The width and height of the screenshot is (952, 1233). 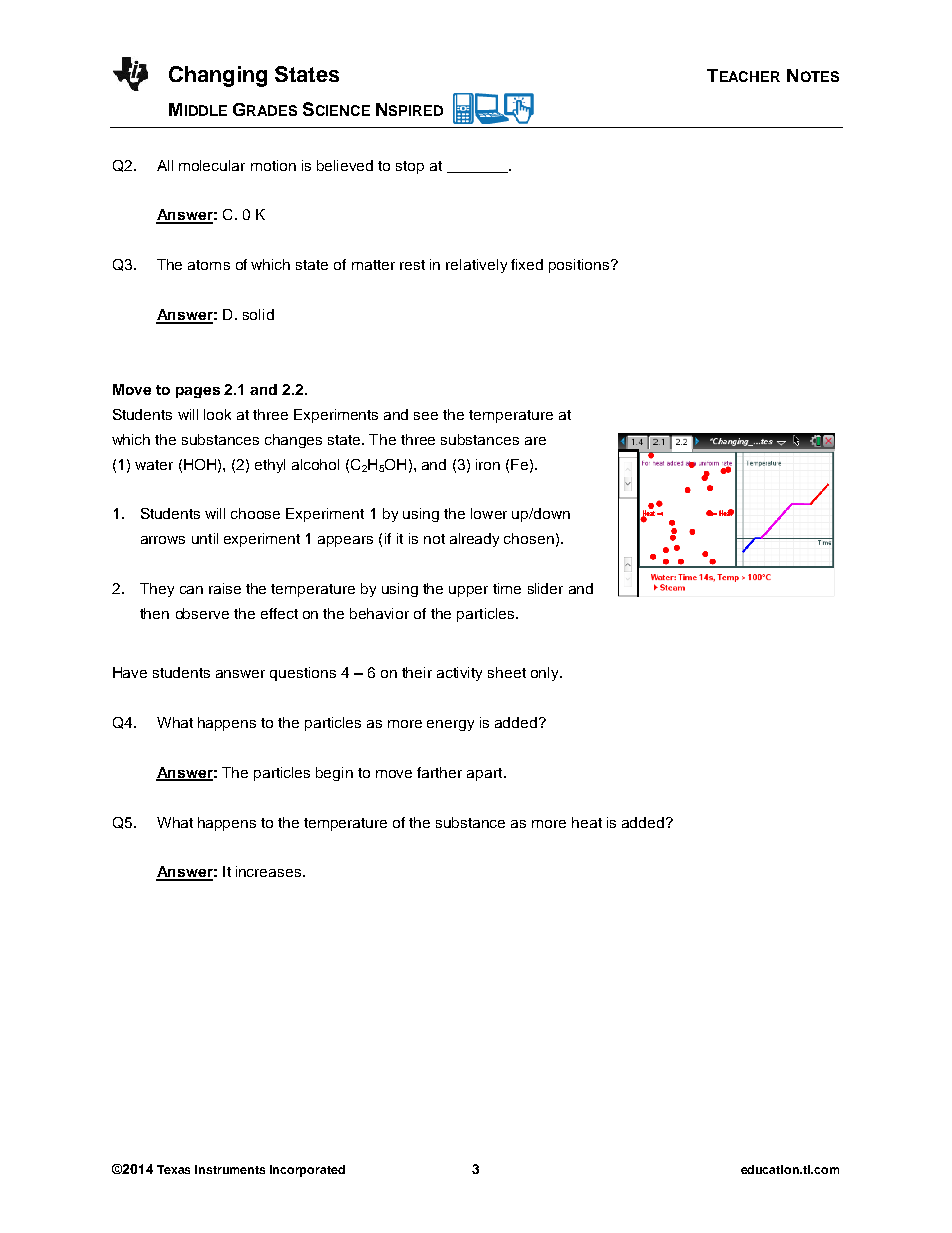 I want to click on apart, so click(x=484, y=774).
